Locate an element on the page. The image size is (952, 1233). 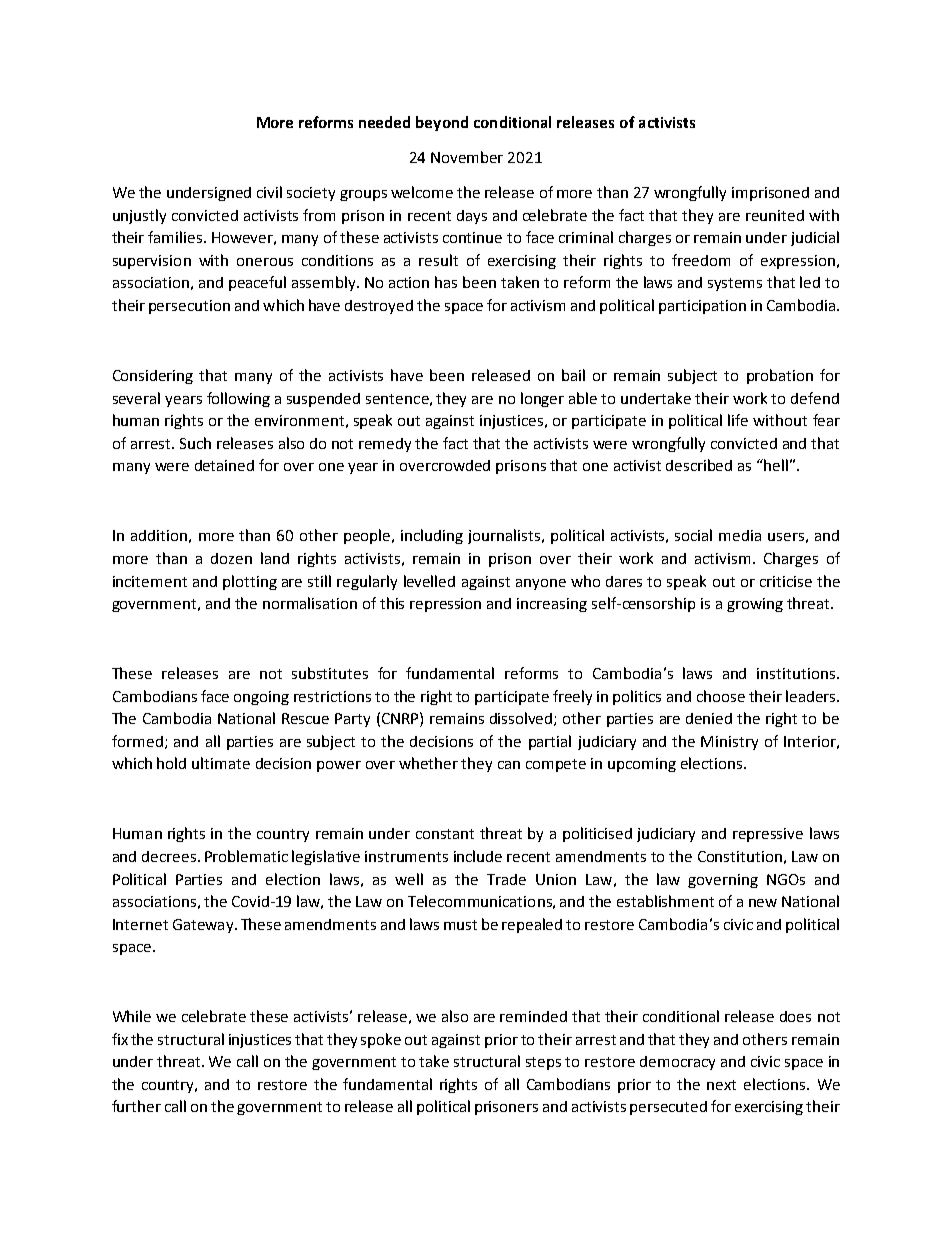
detained is located at coordinates (224, 465).
